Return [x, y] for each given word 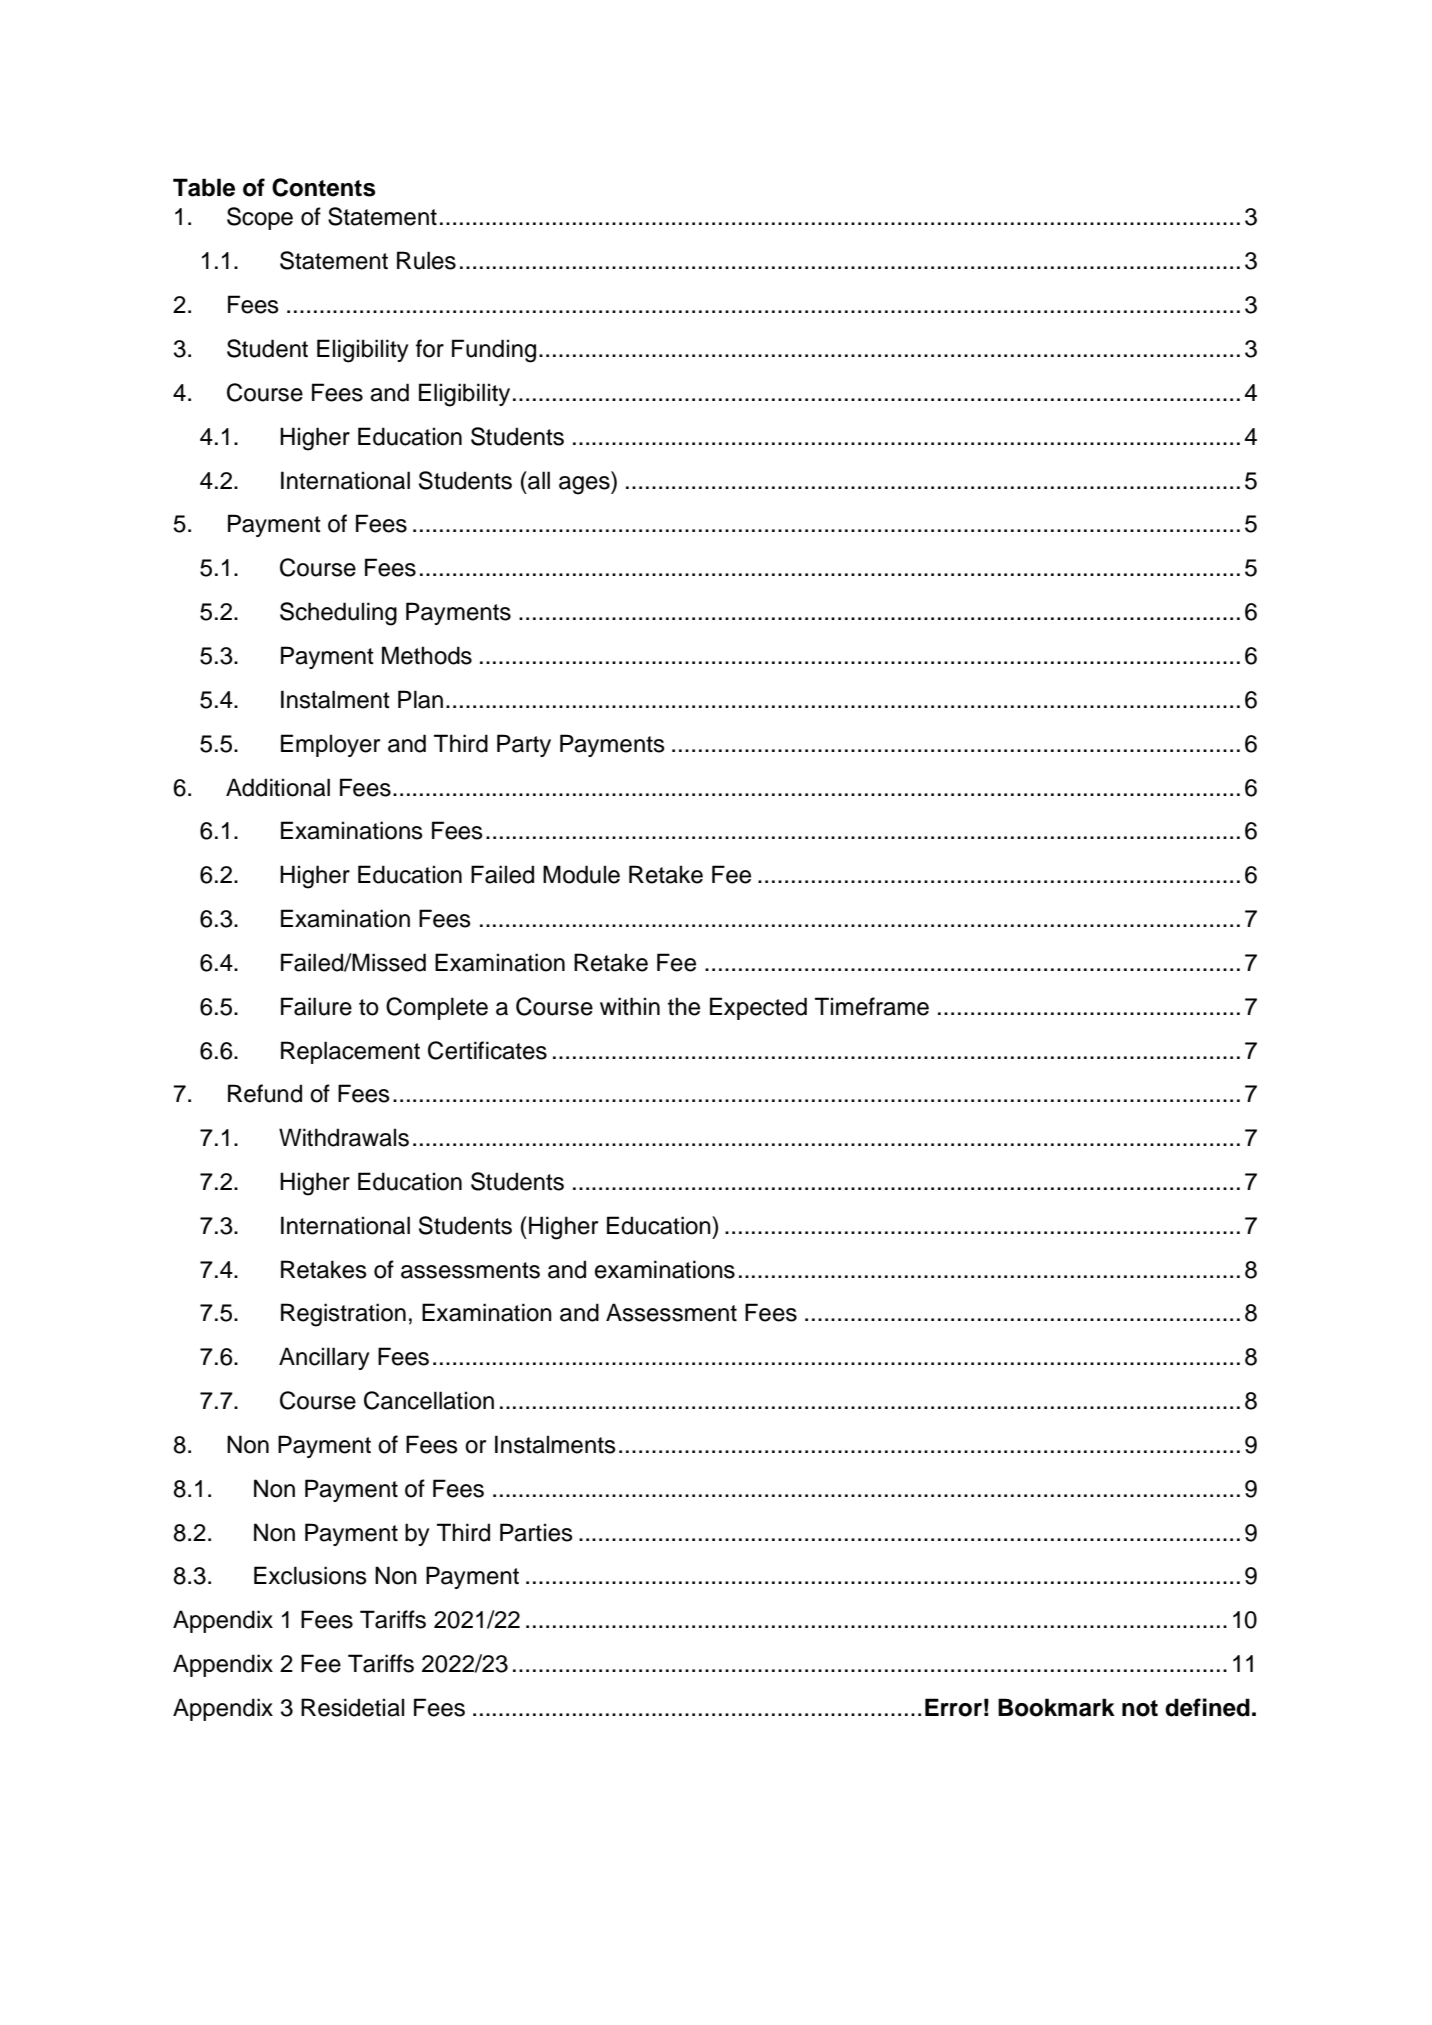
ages [585, 485]
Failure [316, 1006]
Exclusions [310, 1575]
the [684, 1006]
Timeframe [872, 1006]
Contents [324, 187]
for [430, 348]
